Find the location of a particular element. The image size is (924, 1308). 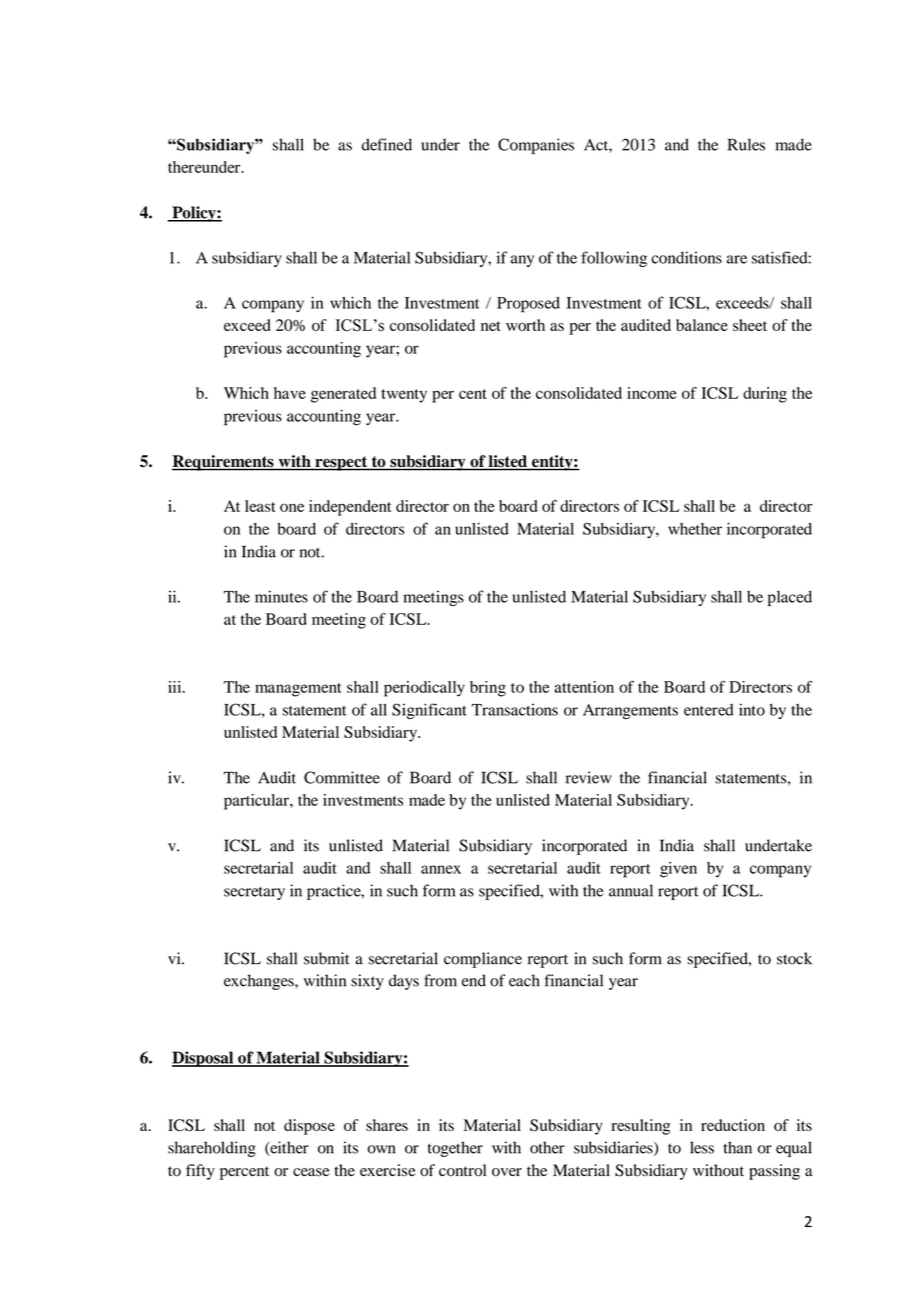

defined is located at coordinates (387, 144).
